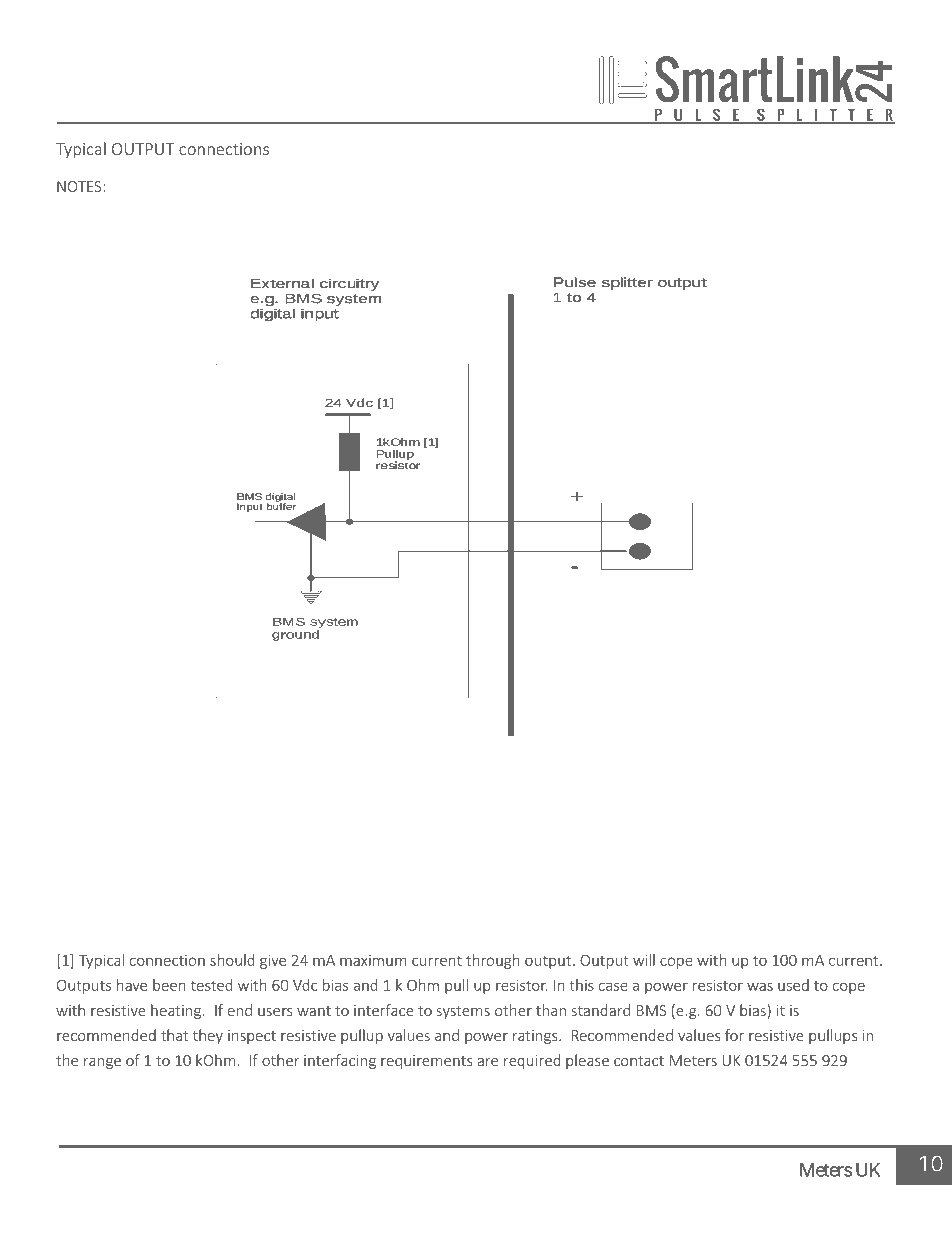 This screenshot has height=1233, width=952. What do you see at coordinates (373, 960) in the screenshot?
I see `maximum` at bounding box center [373, 960].
